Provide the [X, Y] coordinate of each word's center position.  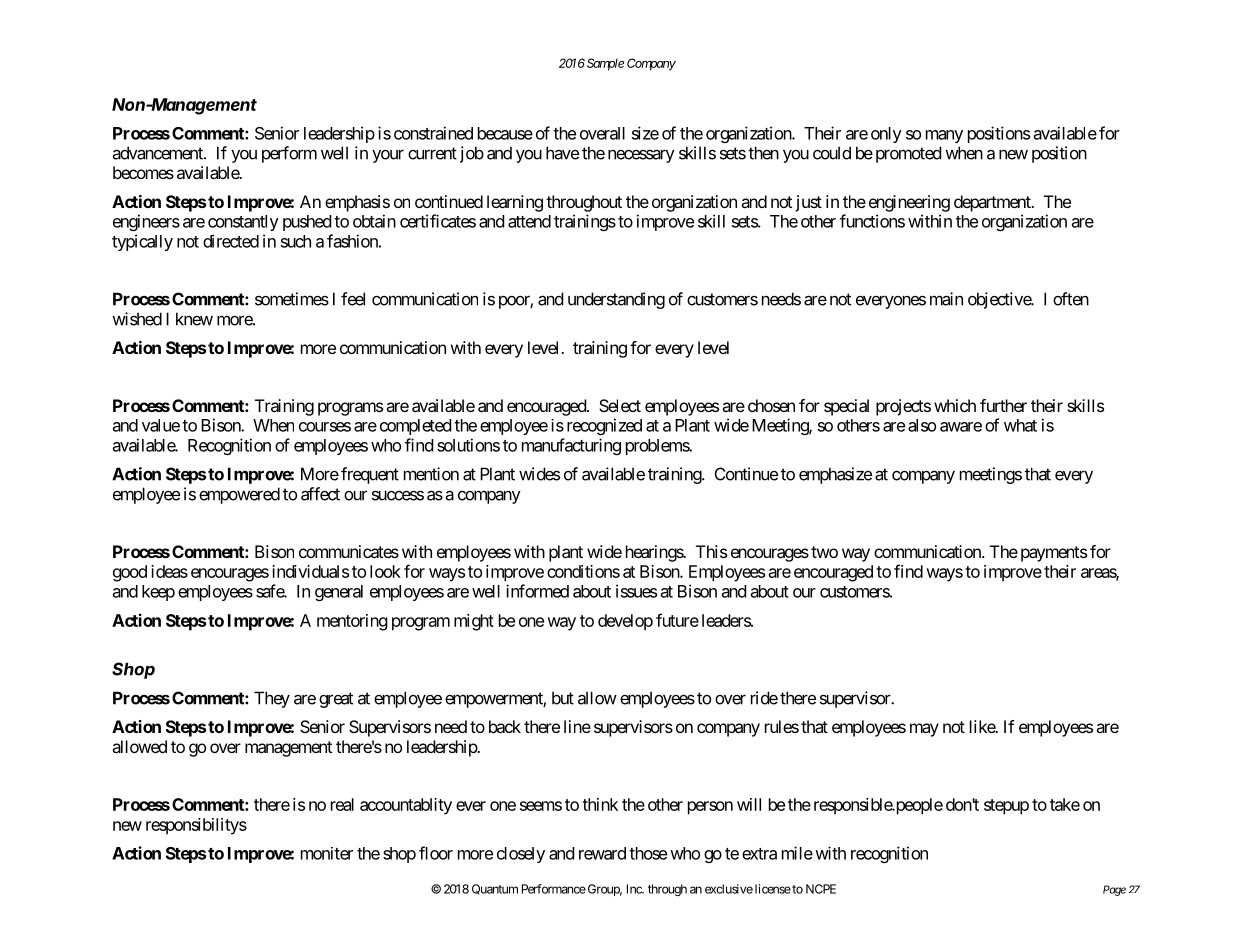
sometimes [292, 299]
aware [961, 427]
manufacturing [571, 446]
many [944, 136]
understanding [616, 300]
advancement [158, 153]
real [342, 804]
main [946, 299]
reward [602, 853]
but [563, 698]
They [272, 699]
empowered [239, 495]
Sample [605, 64]
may [924, 730]
